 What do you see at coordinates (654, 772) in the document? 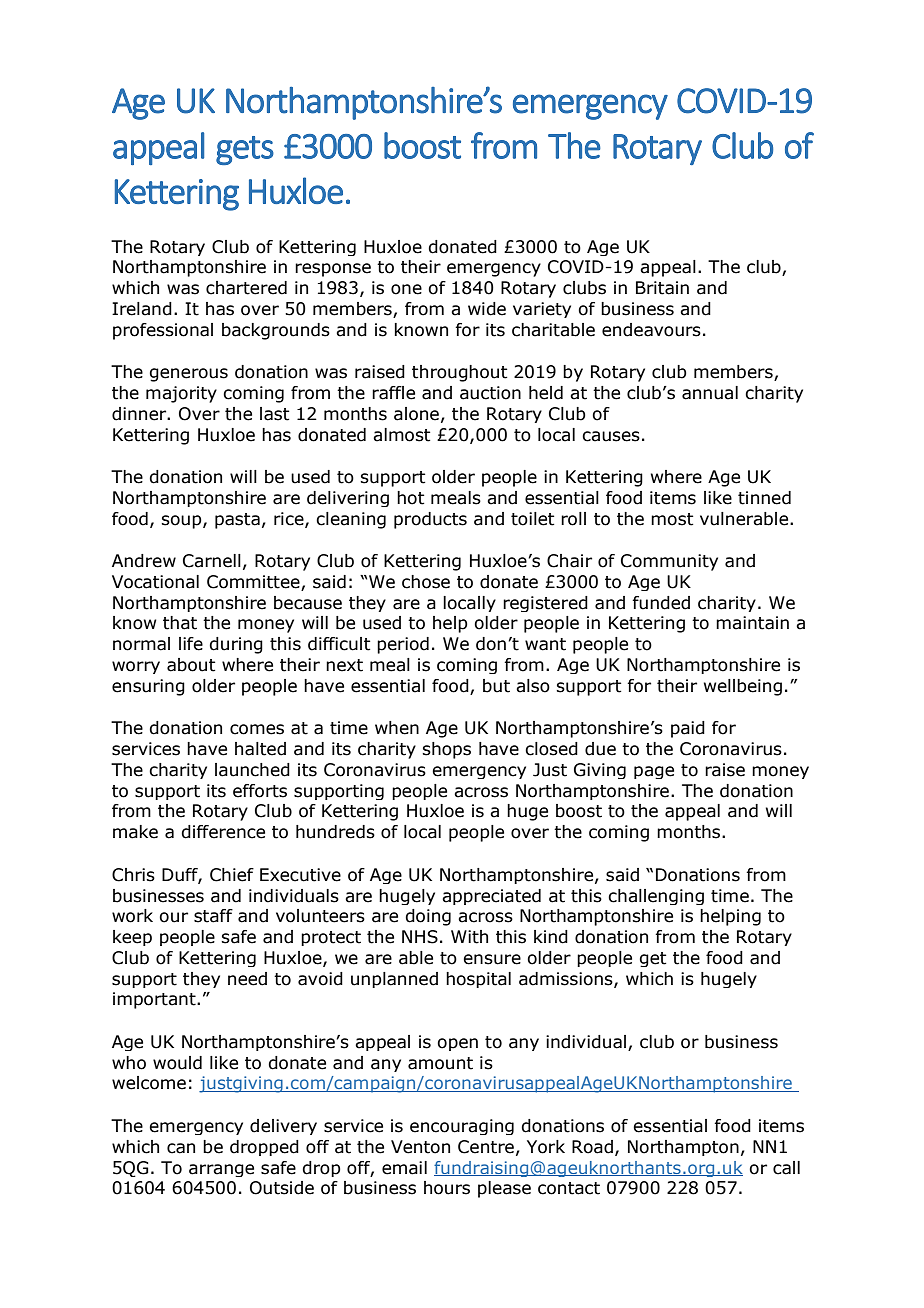
I see `page` at bounding box center [654, 772].
